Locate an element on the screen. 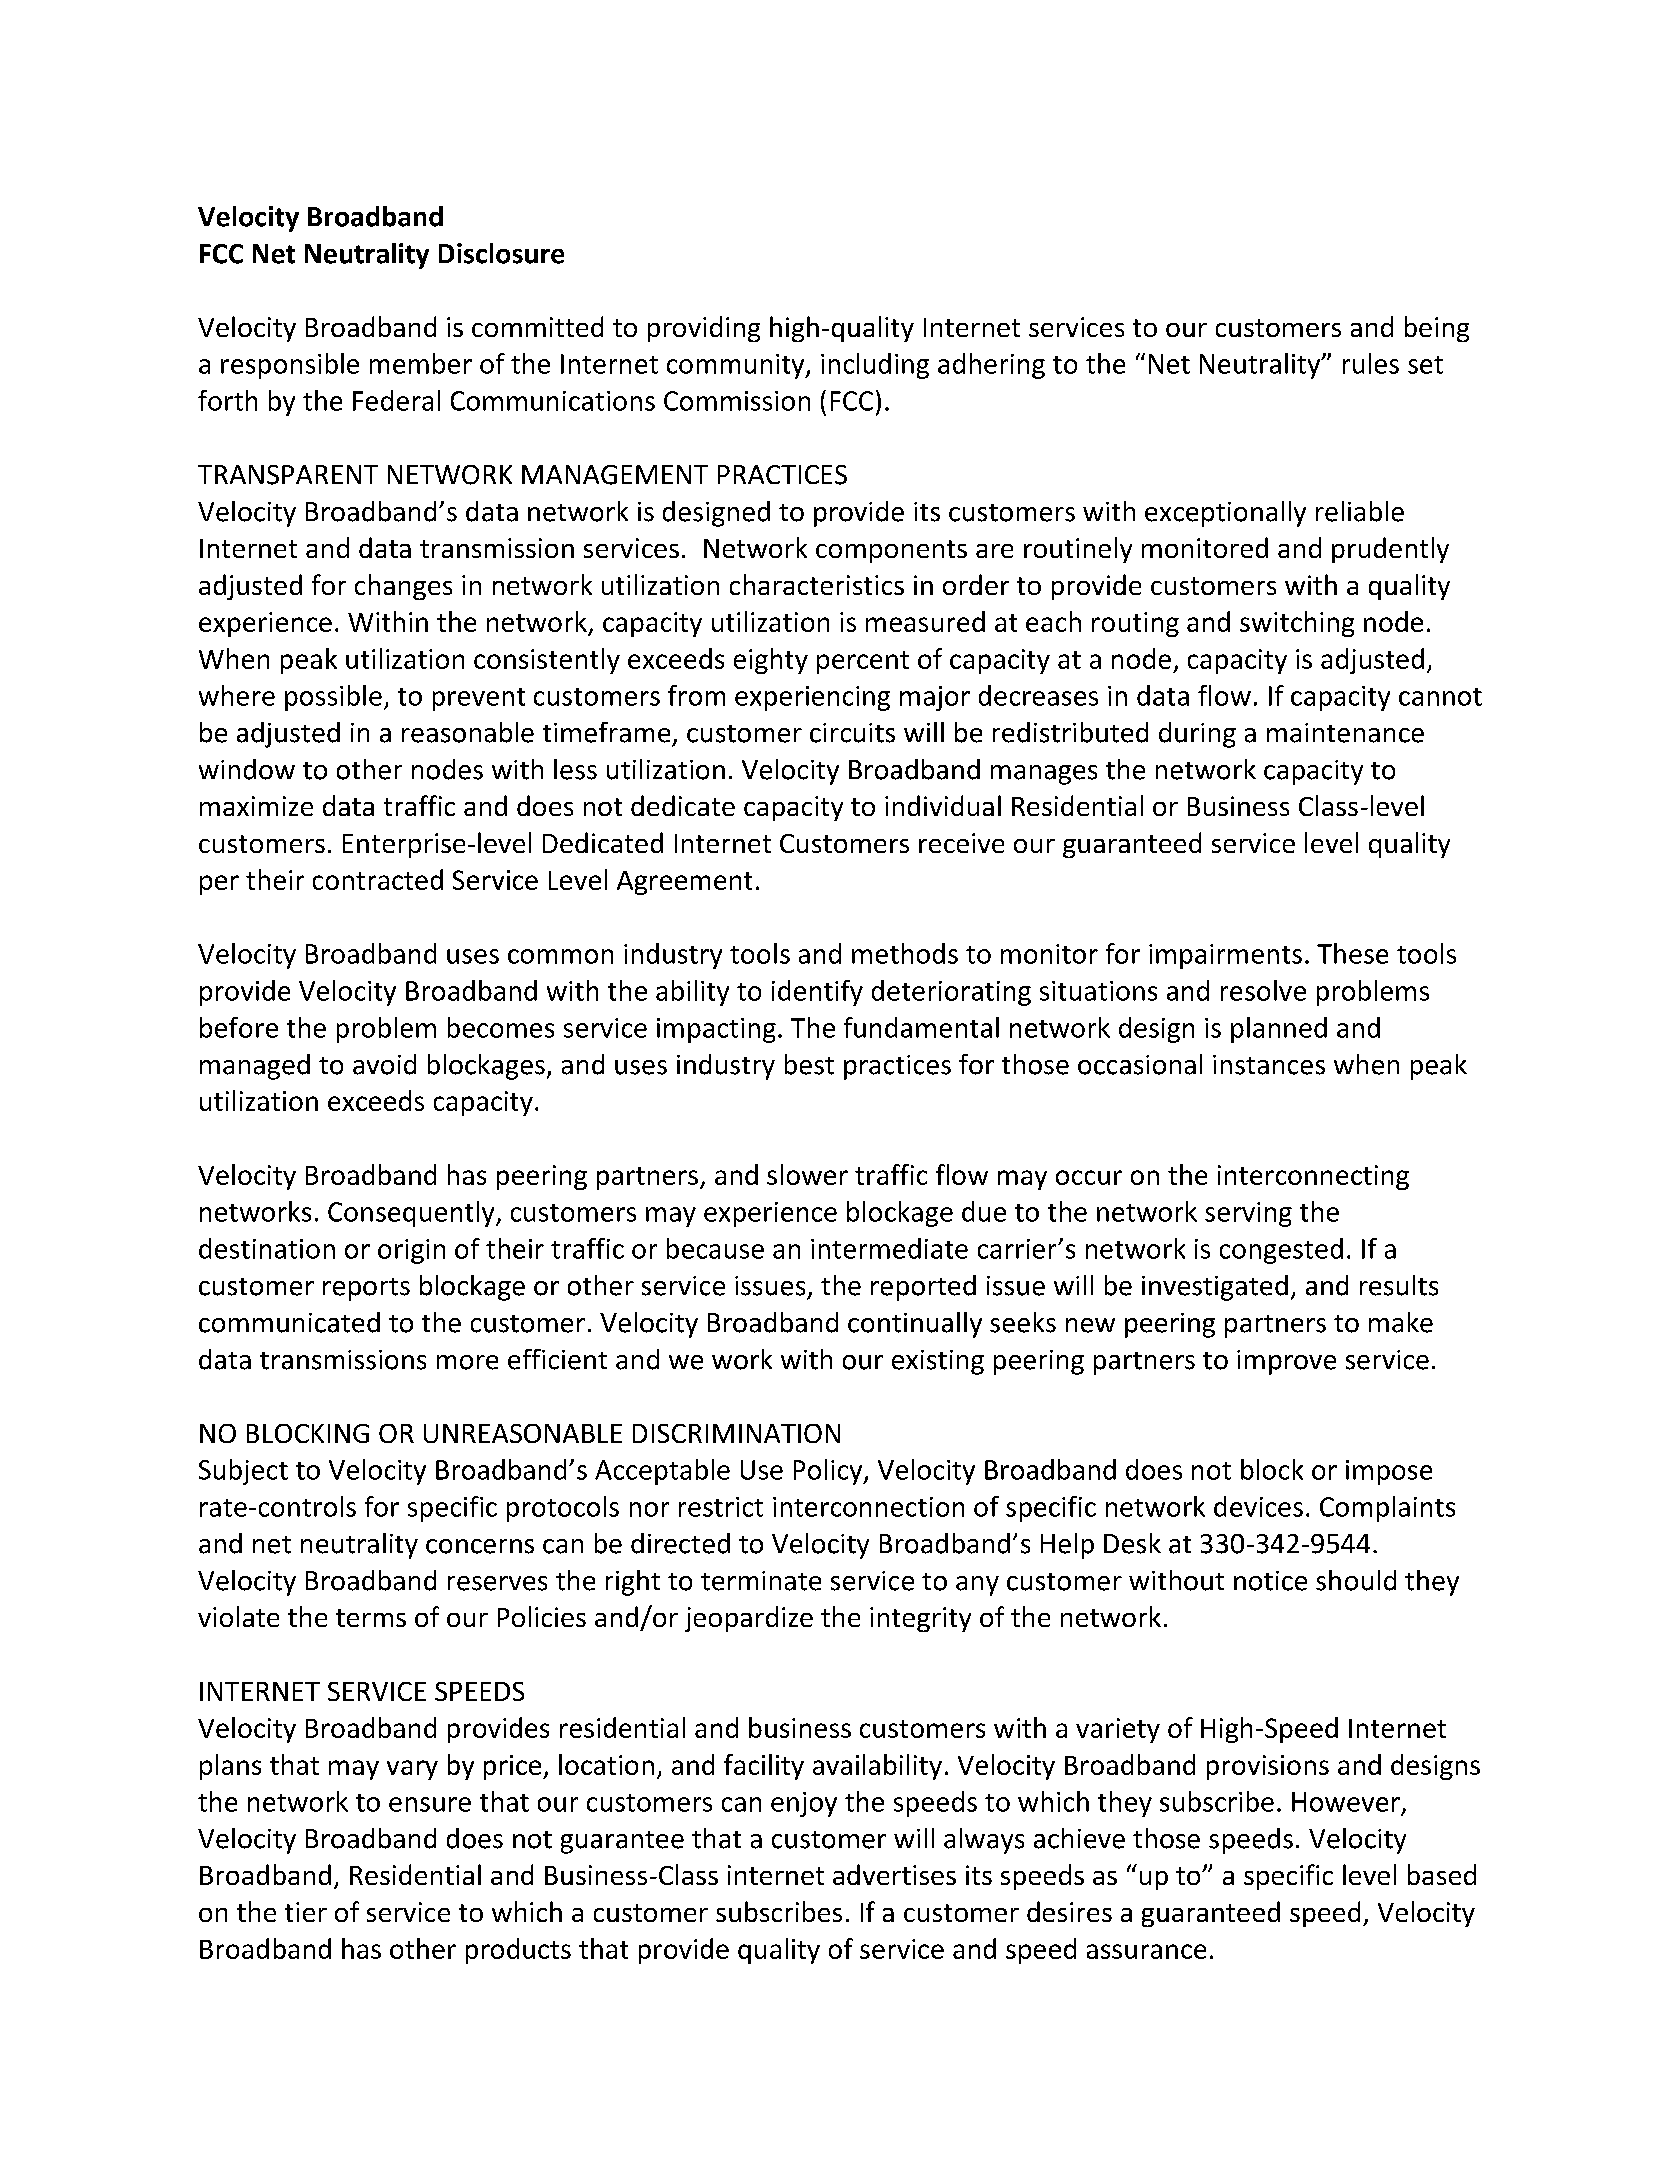 The width and height of the screenshot is (1680, 2174). methods is located at coordinates (905, 953).
